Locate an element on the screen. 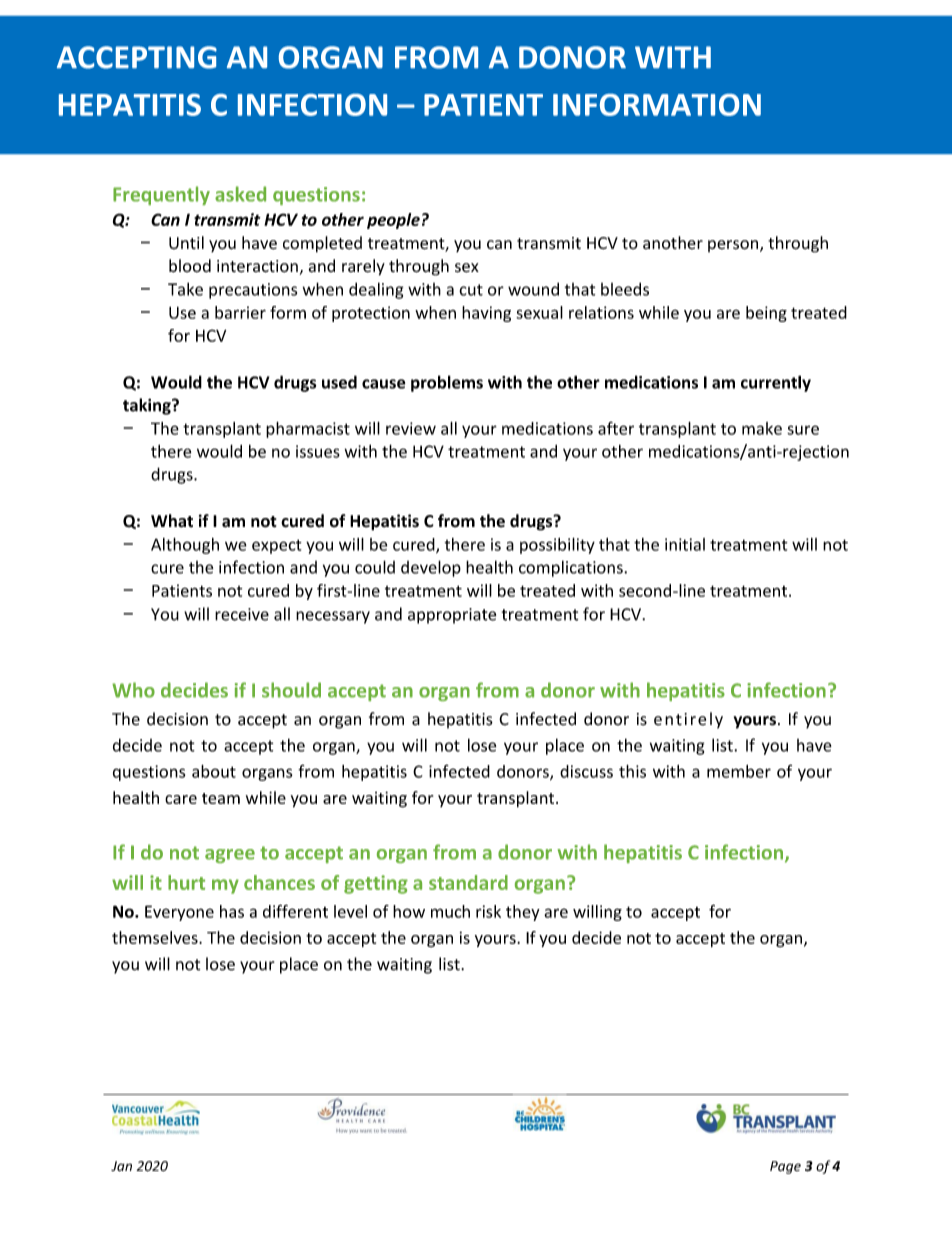 This screenshot has width=952, height=1233. develop is located at coordinates (431, 568).
